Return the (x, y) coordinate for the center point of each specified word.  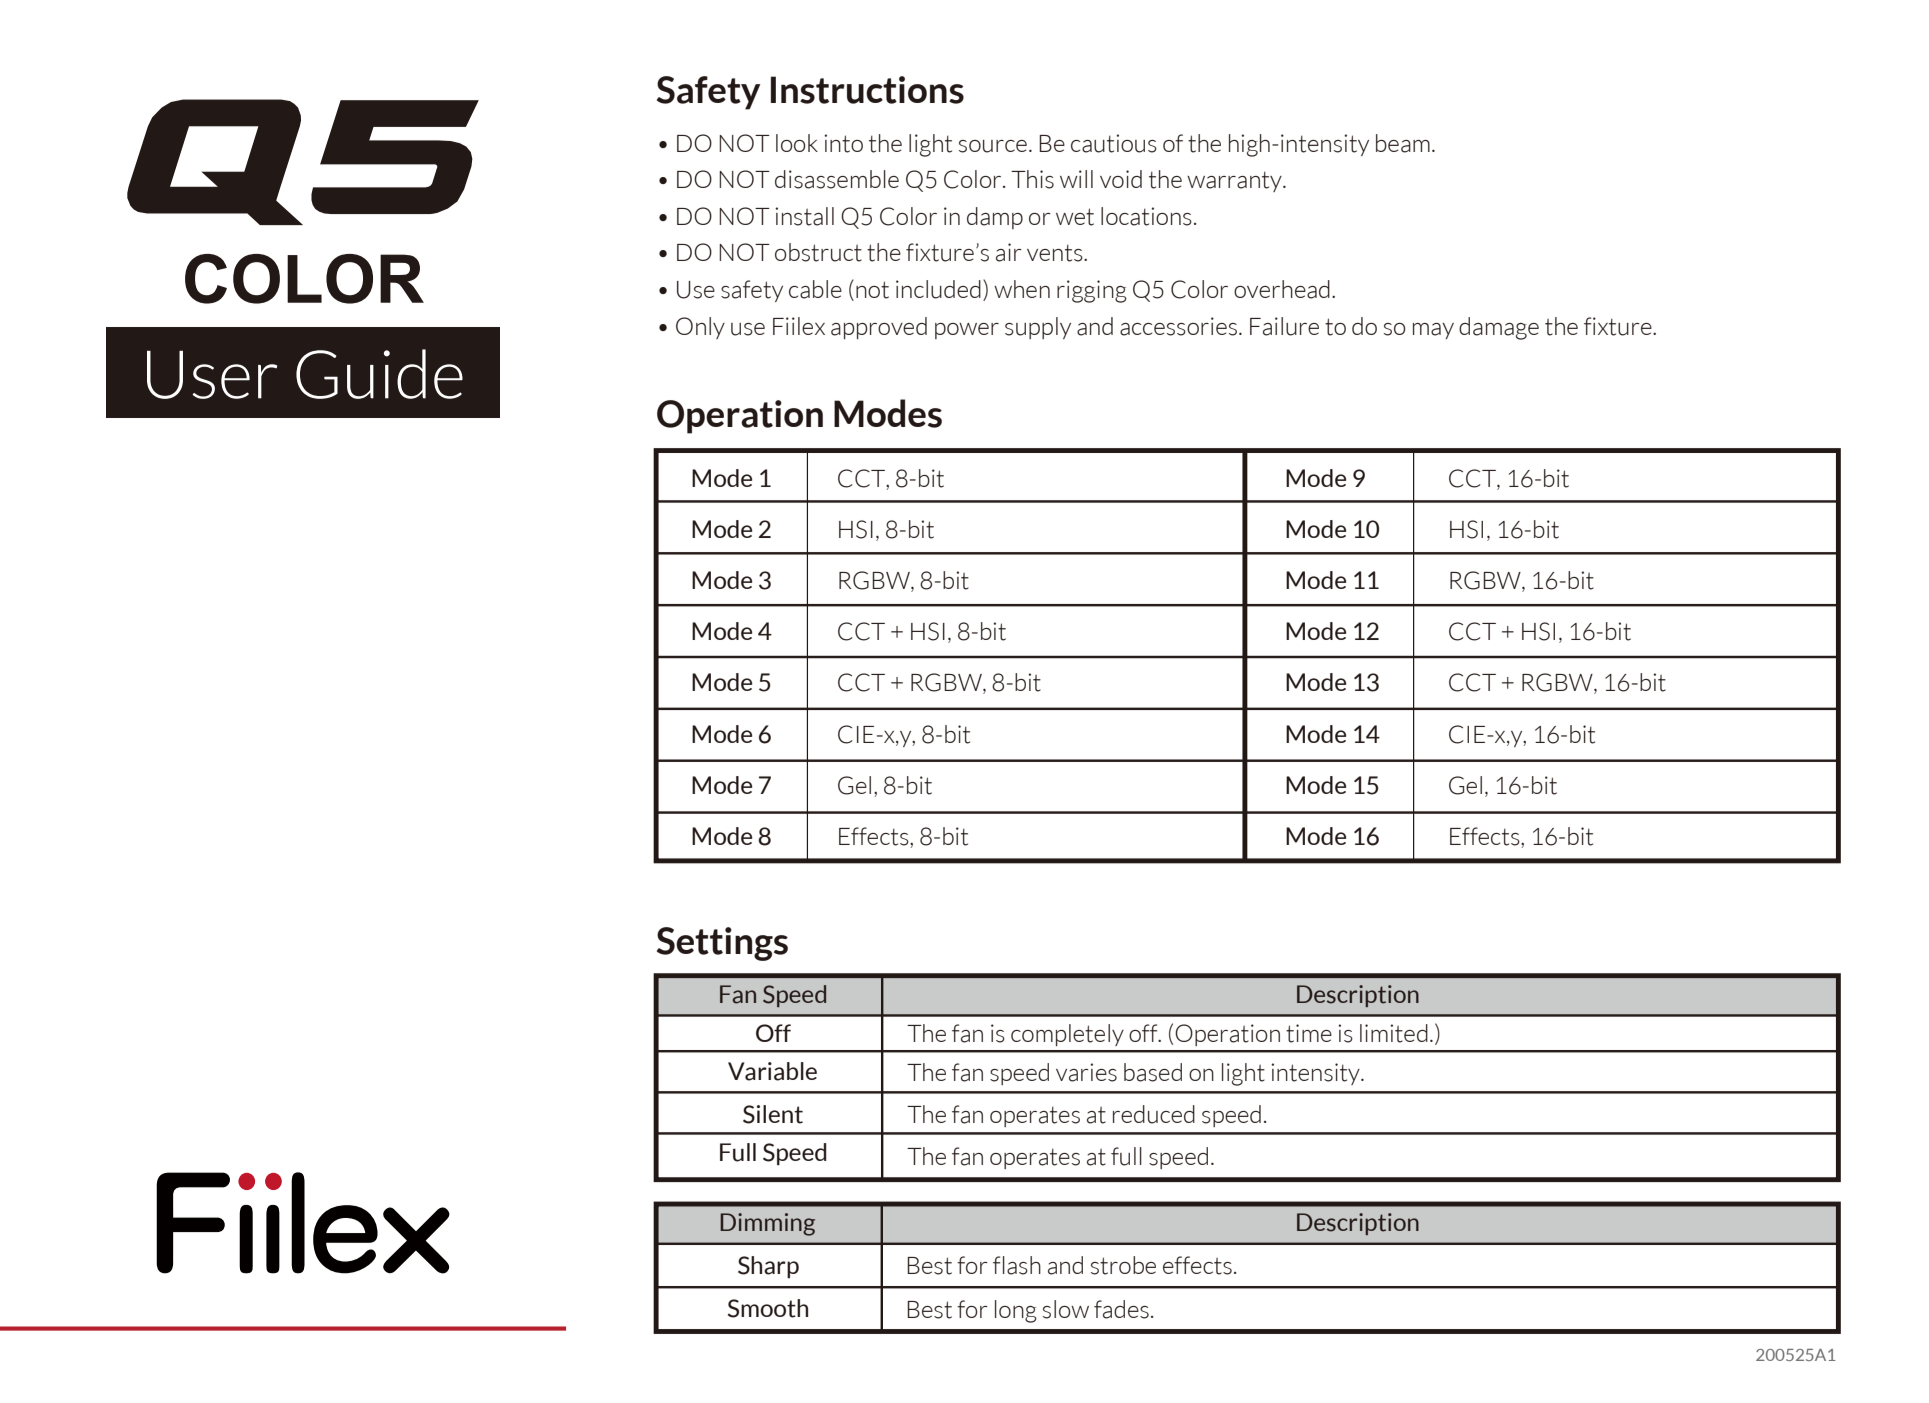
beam (1403, 143)
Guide (379, 374)
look (797, 143)
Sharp (768, 1267)
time (1309, 1033)
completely (1067, 1035)
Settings (722, 944)
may (1433, 331)
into (843, 143)
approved (879, 328)
